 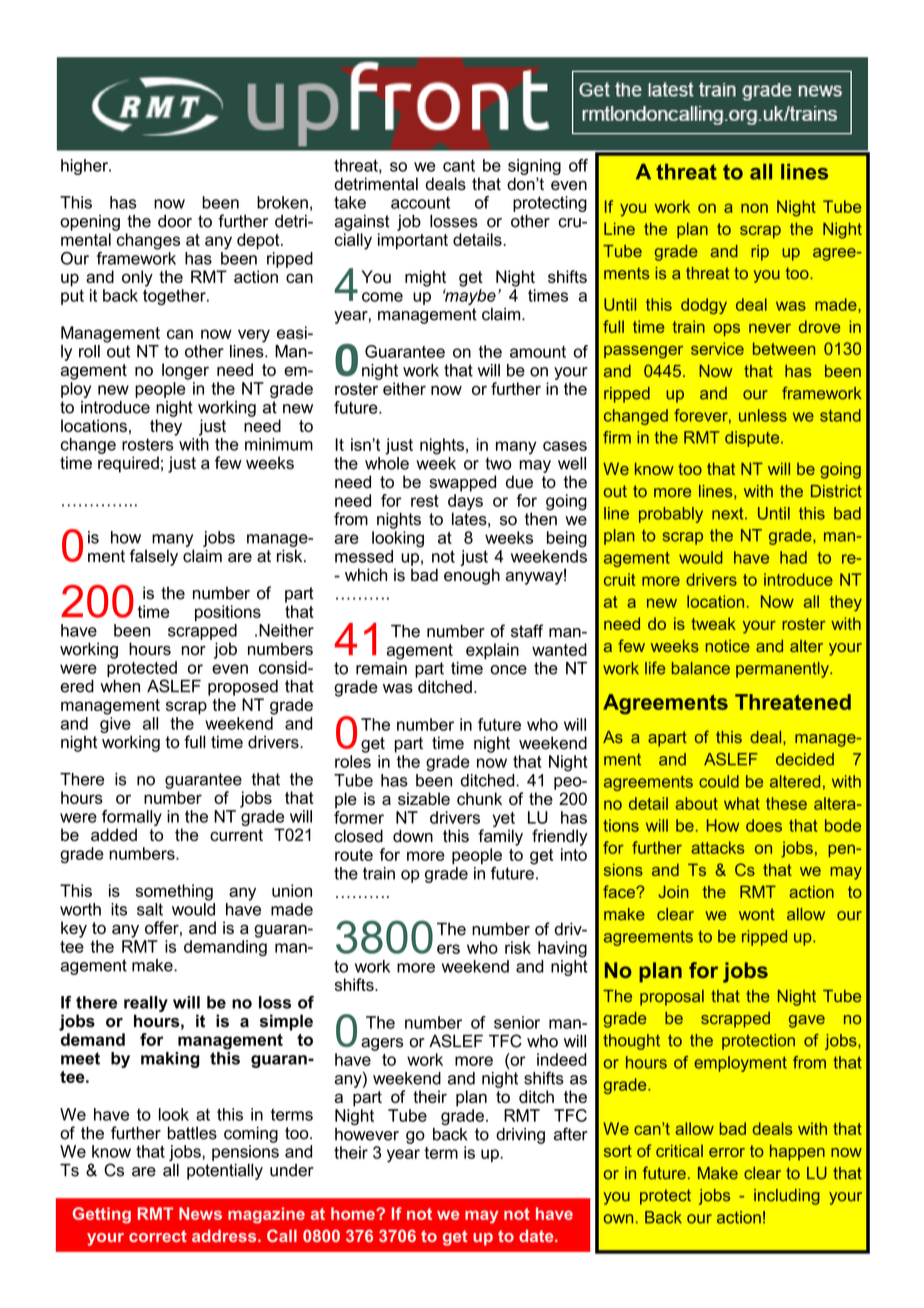 What do you see at coordinates (757, 914) in the screenshot?
I see `wont` at bounding box center [757, 914].
